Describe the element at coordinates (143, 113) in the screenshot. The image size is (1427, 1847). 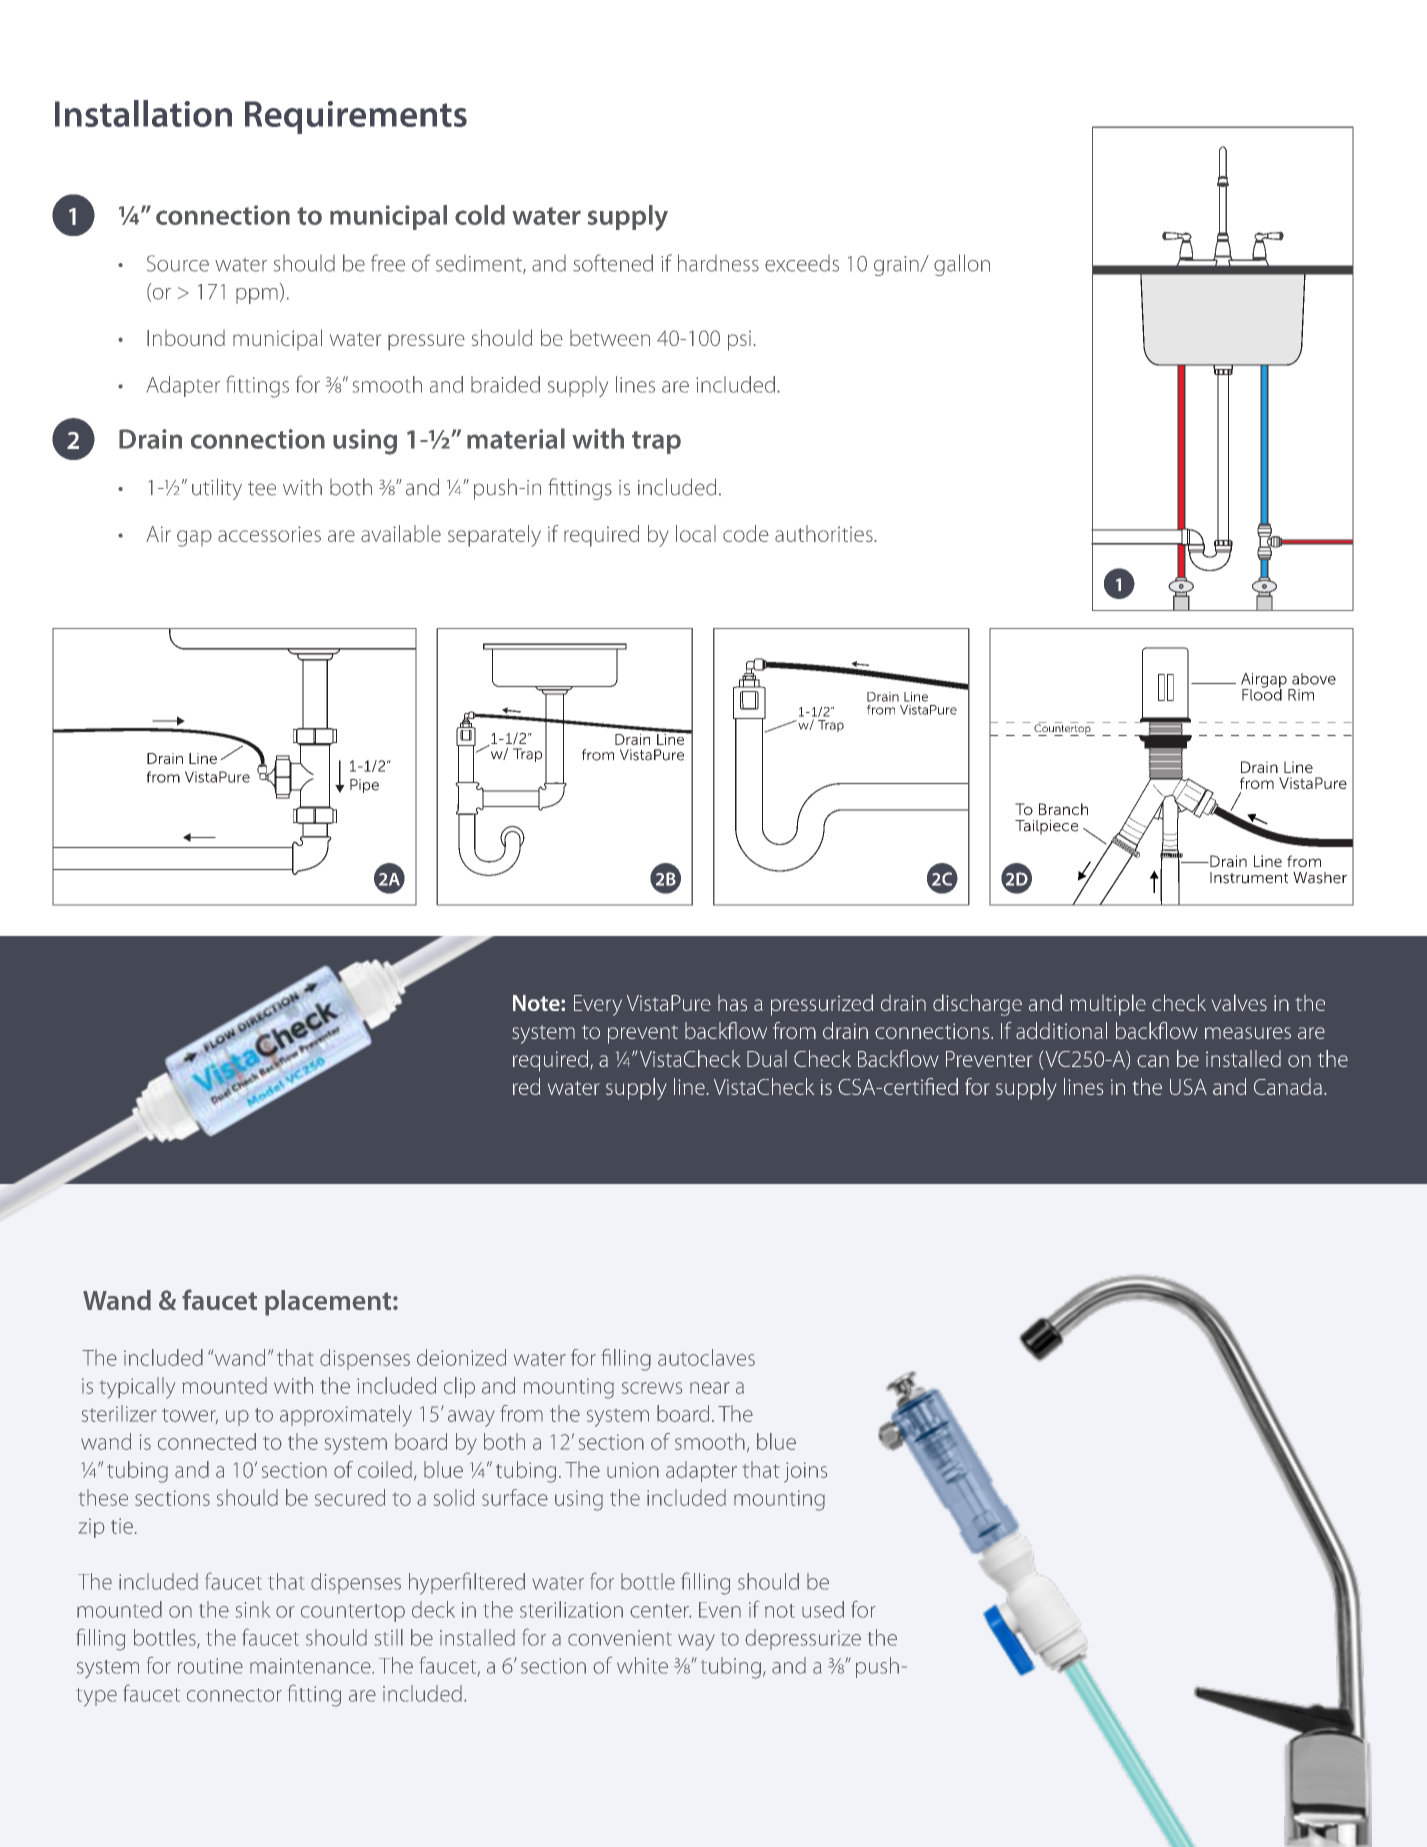
I see `Installation` at that location.
